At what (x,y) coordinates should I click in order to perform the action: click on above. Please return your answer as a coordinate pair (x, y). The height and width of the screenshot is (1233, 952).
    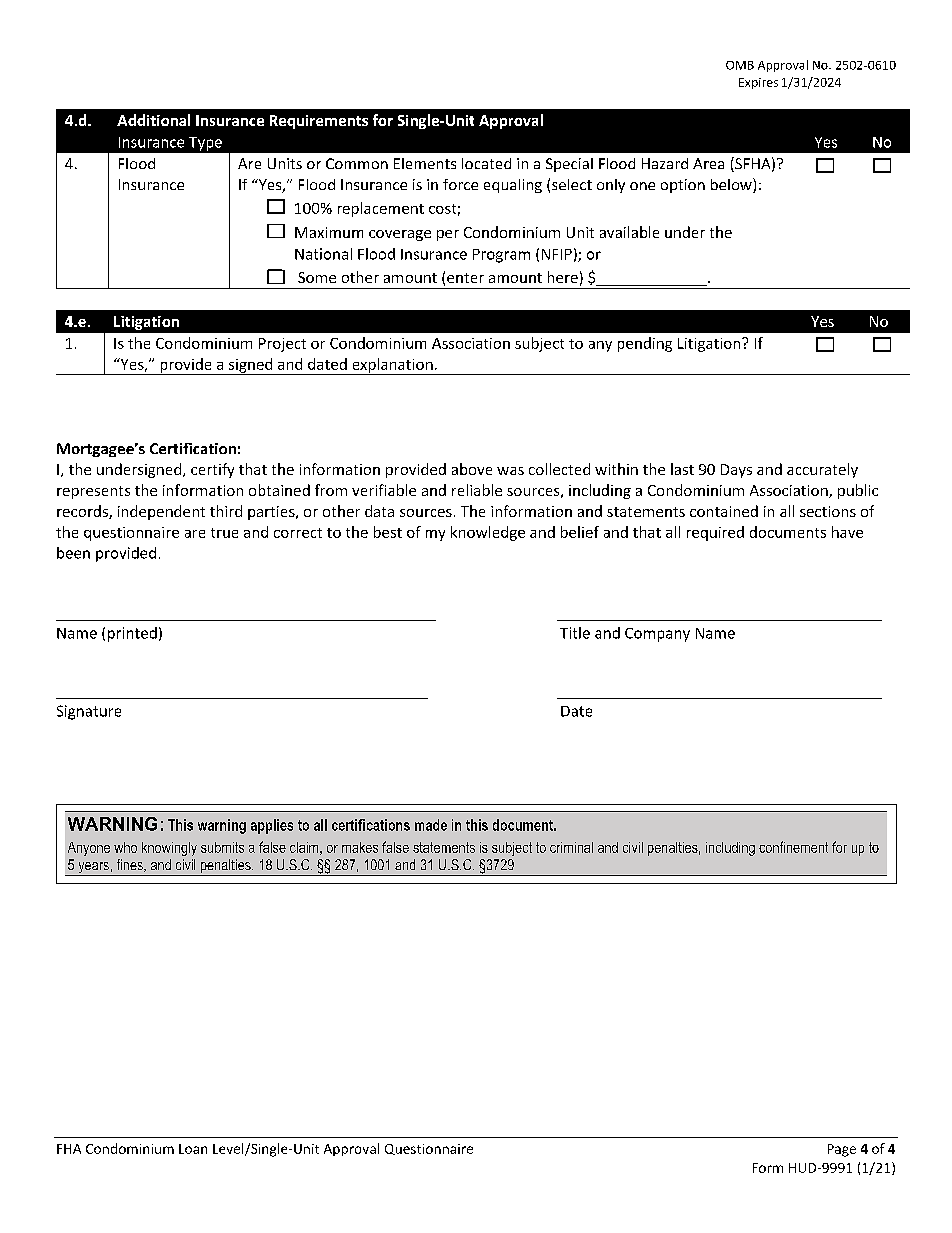
    Looking at the image, I should click on (472, 469).
